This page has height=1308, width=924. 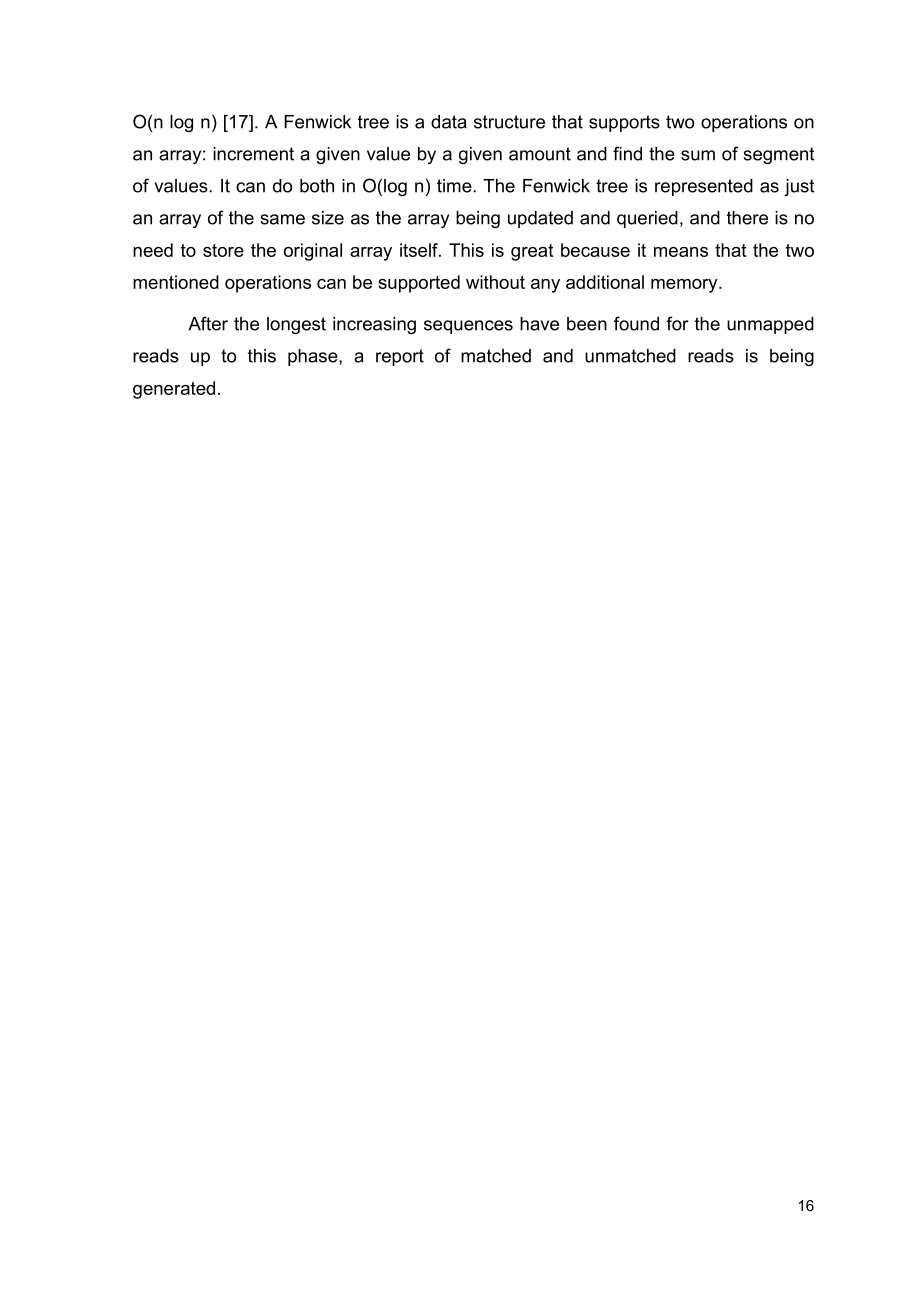 What do you see at coordinates (495, 282) in the page?
I see `without` at bounding box center [495, 282].
